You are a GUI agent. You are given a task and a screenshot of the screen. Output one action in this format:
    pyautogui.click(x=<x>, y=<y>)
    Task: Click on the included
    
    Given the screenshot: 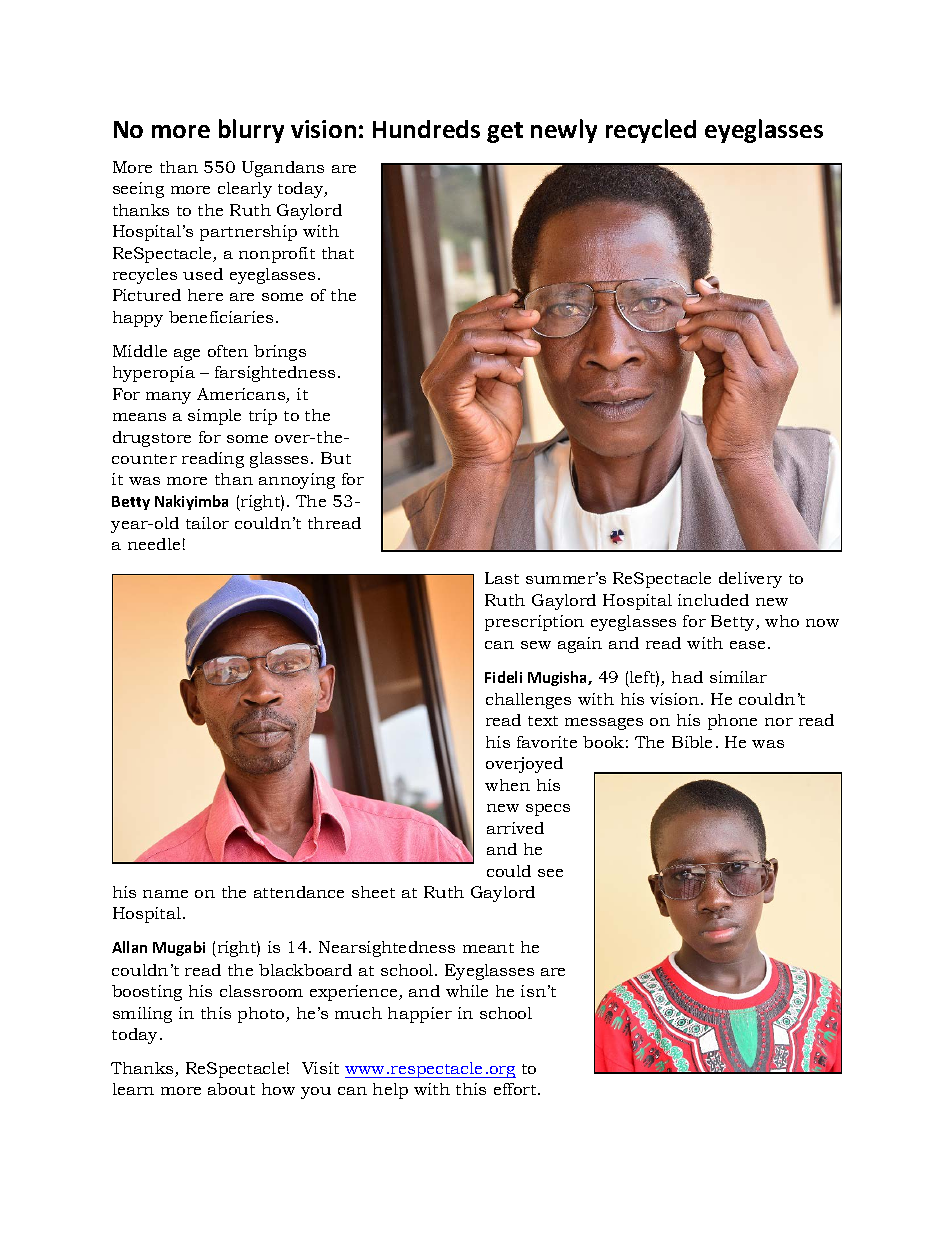 What is the action you would take?
    pyautogui.click(x=713, y=600)
